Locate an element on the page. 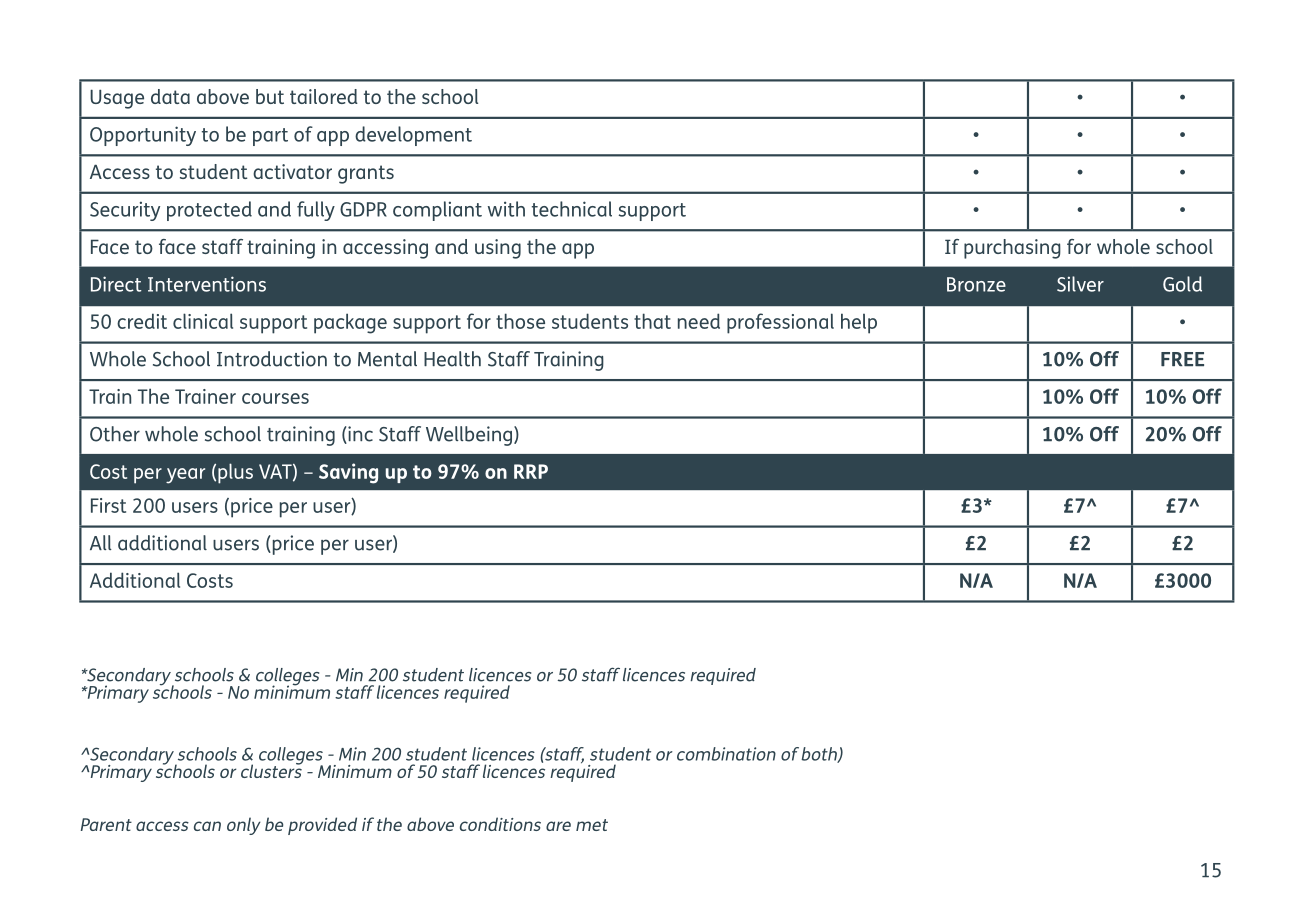 The image size is (1311, 924). courses is located at coordinates (275, 398).
